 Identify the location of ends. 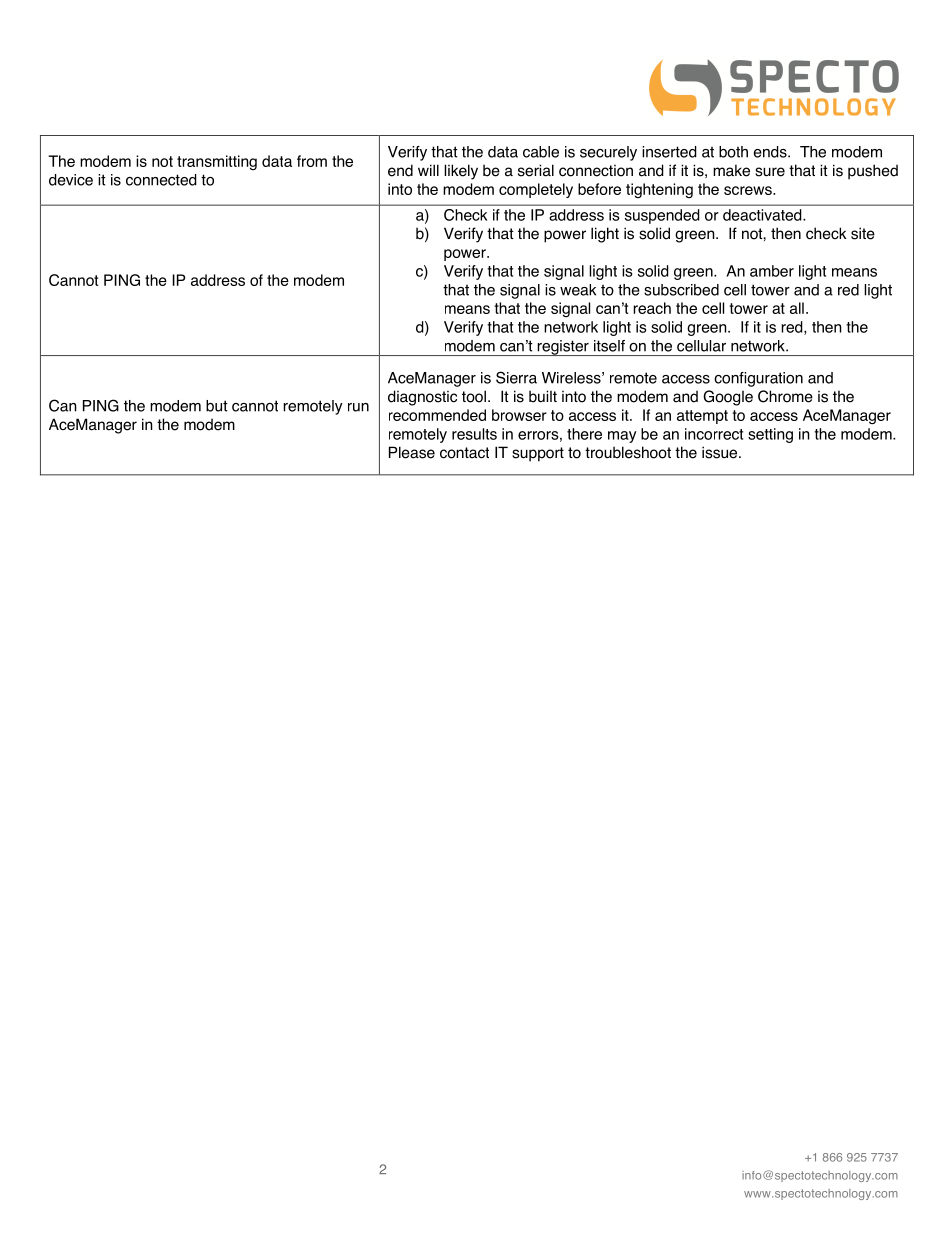
(771, 152).
